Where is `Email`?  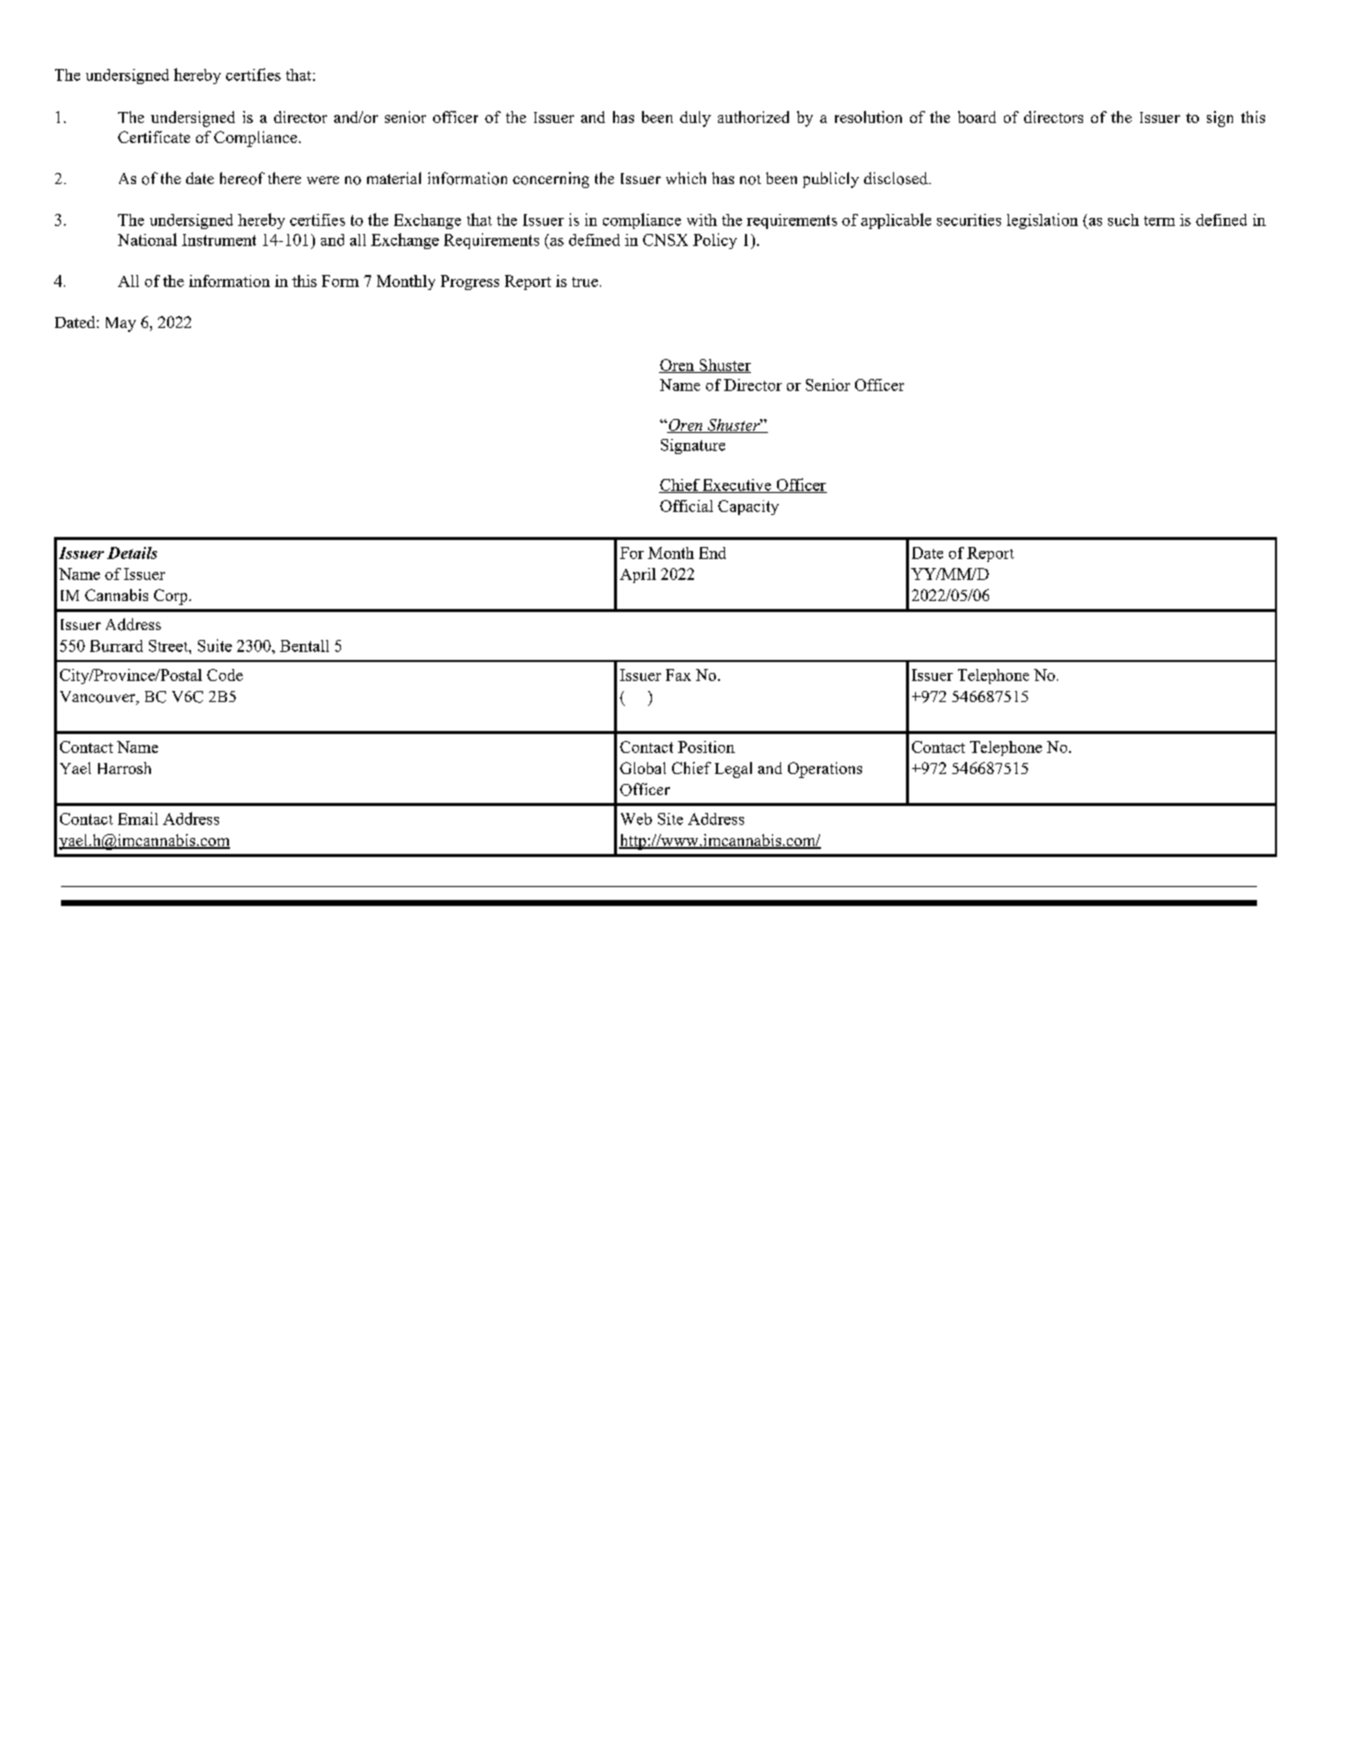
Email is located at coordinates (138, 818).
